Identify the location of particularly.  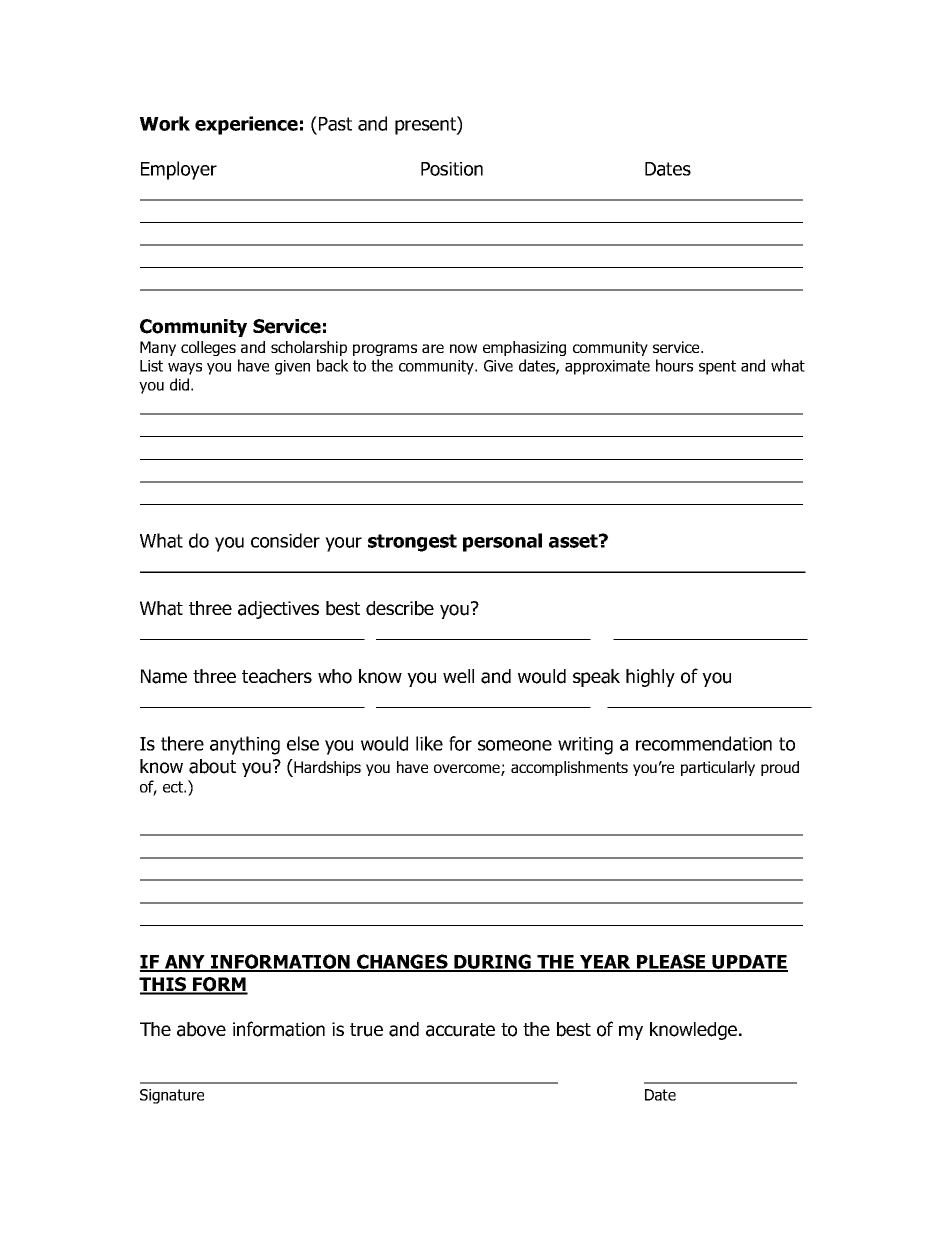
(718, 768).
